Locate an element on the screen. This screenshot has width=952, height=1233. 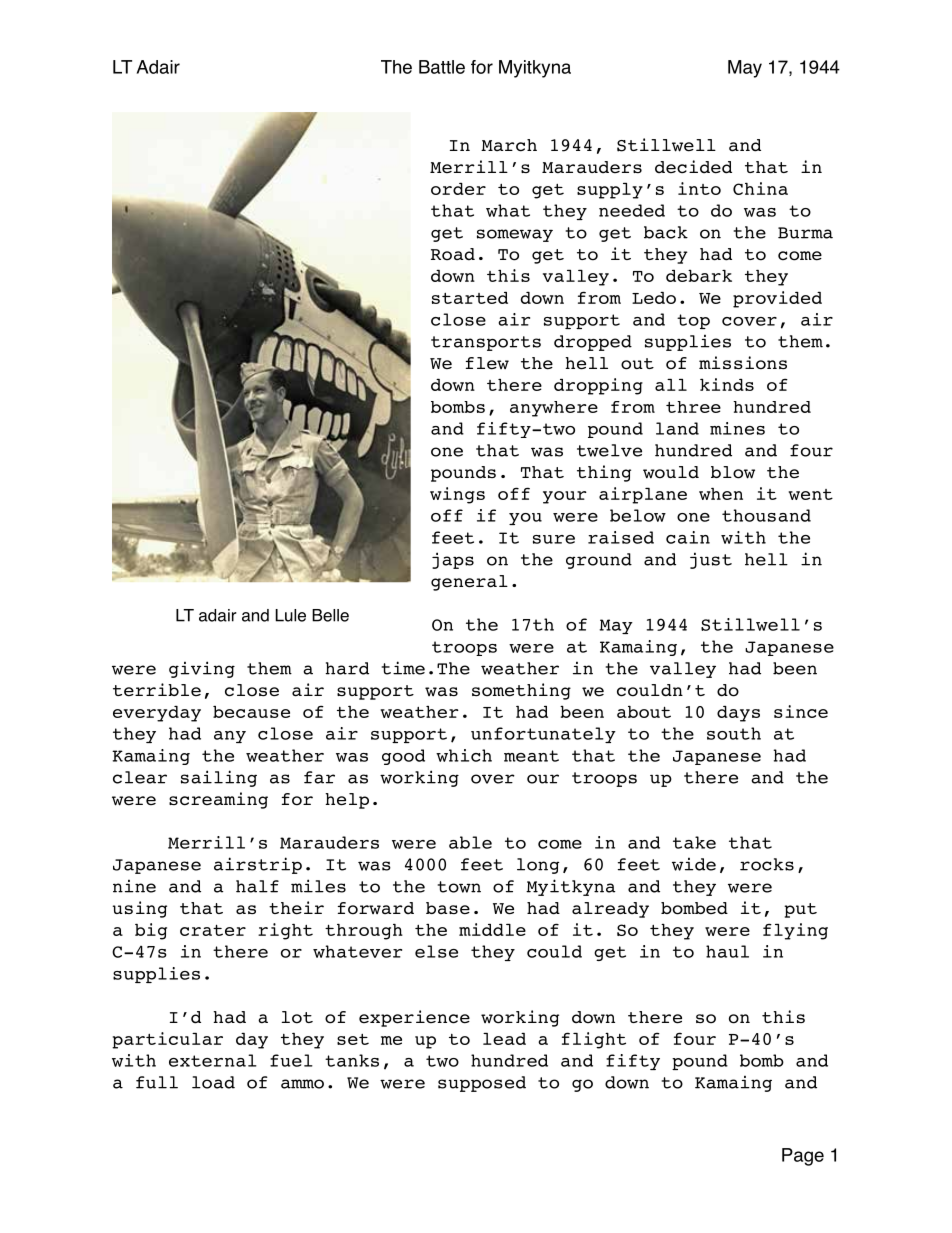
general is located at coordinates (469, 583).
